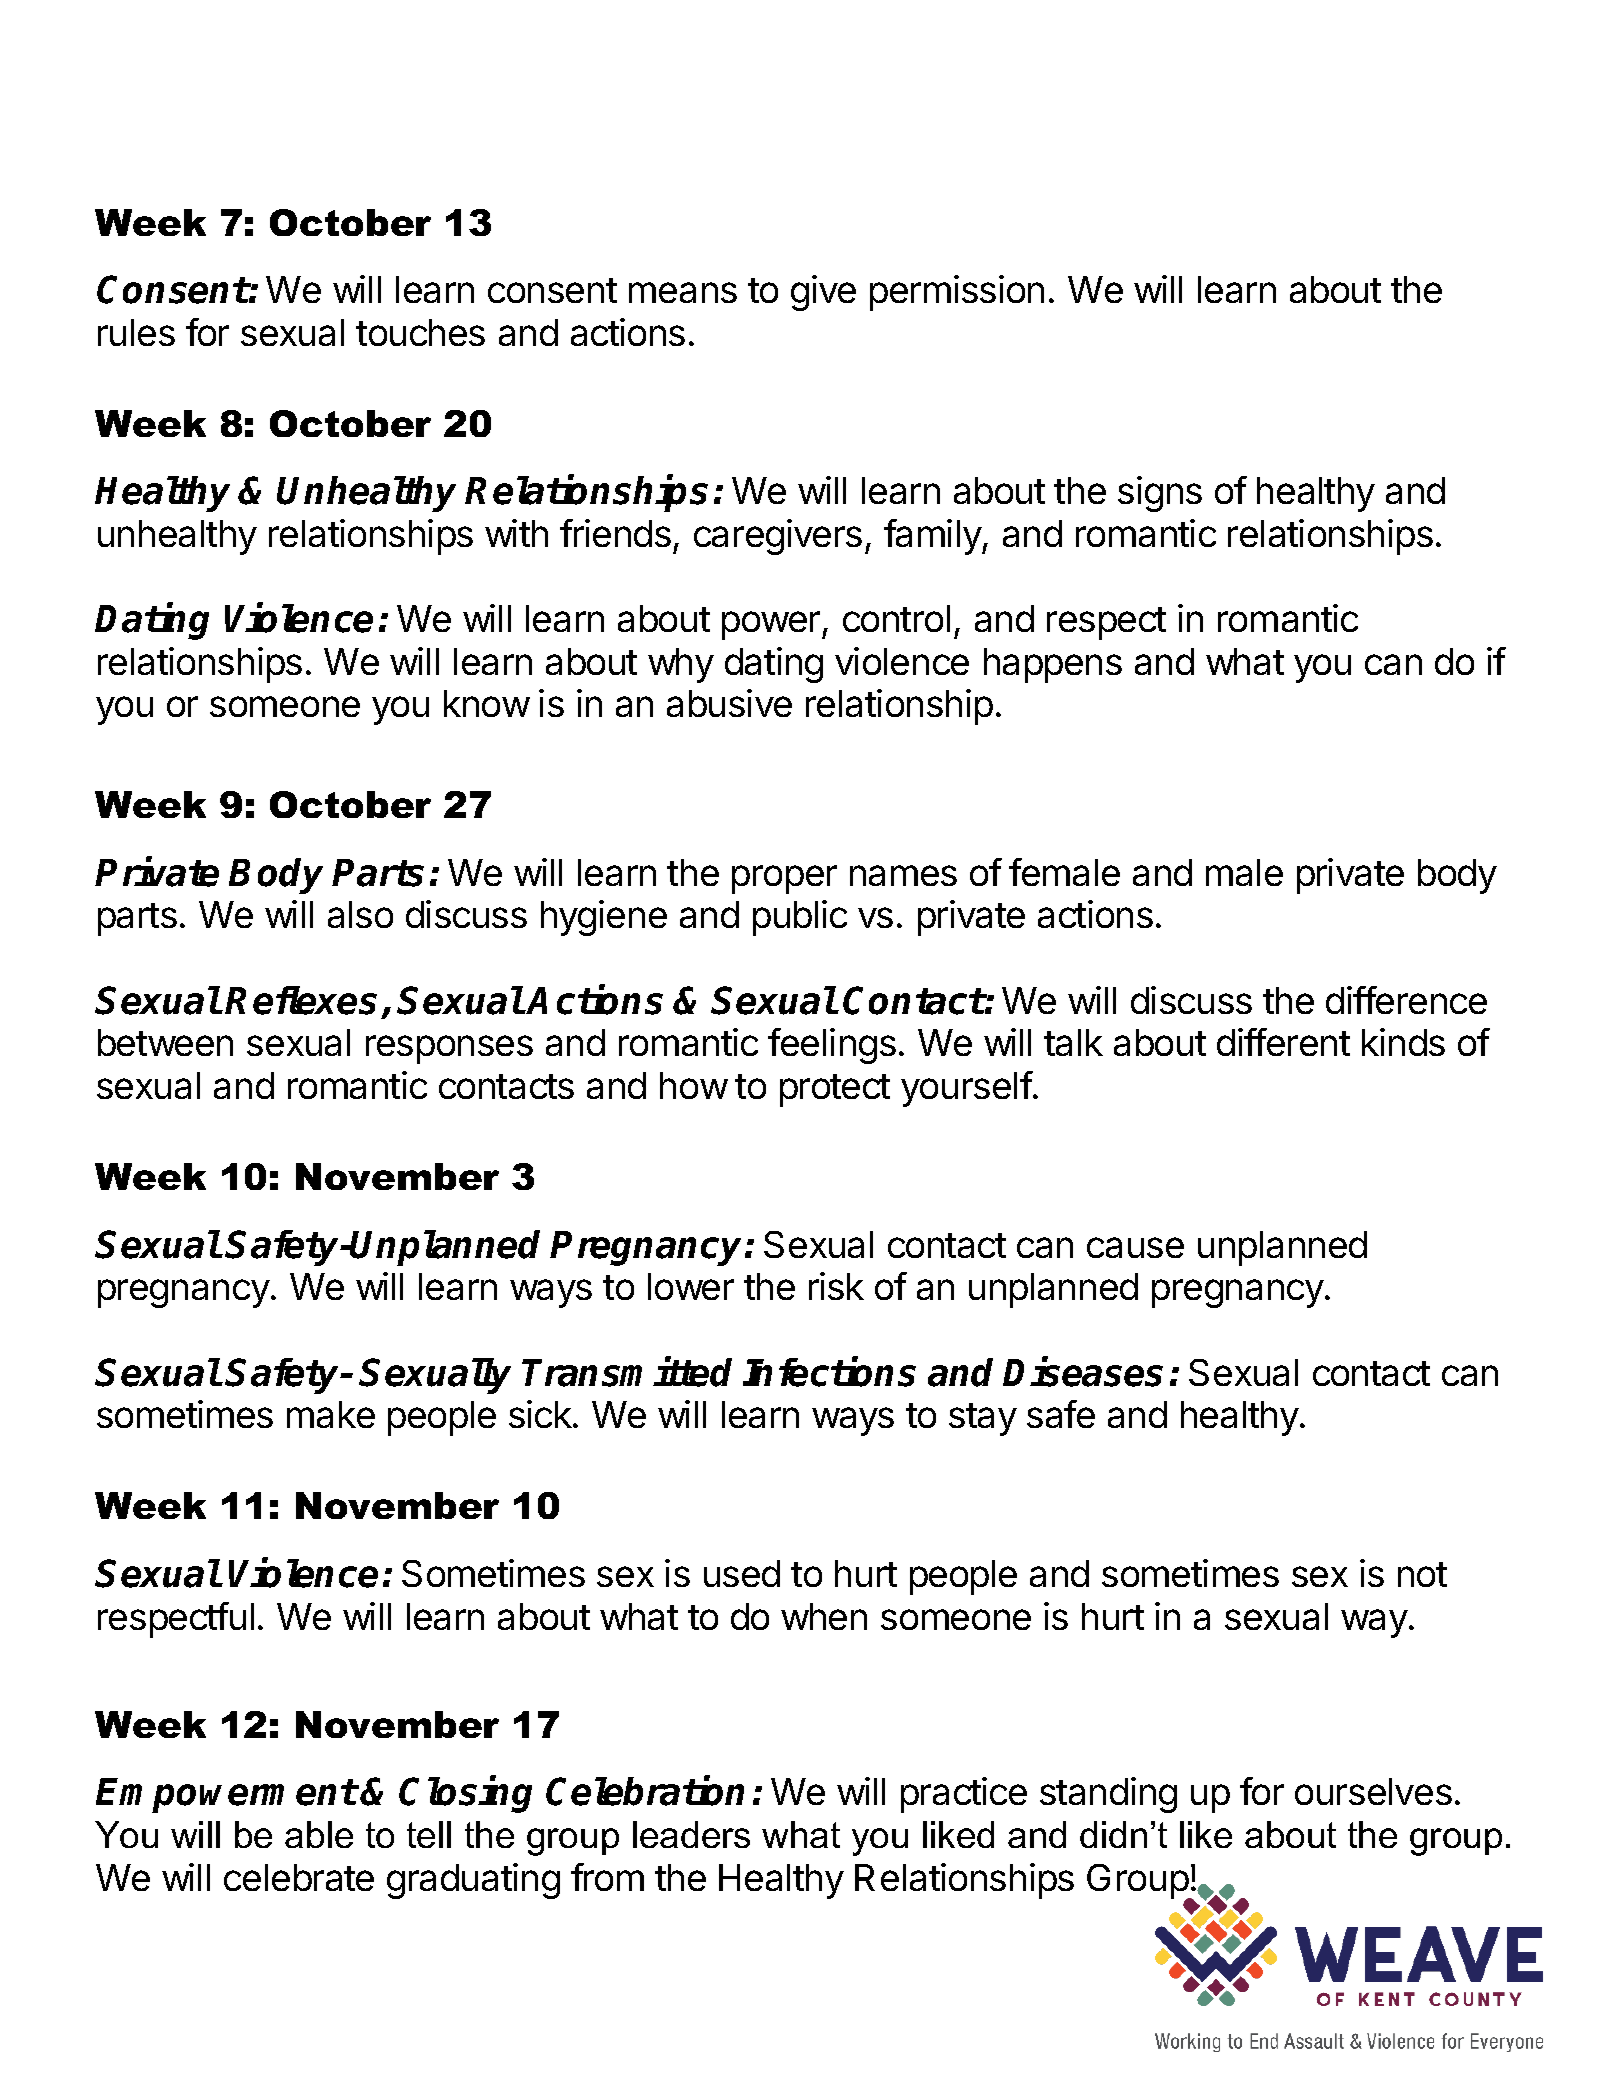 This image has height=2097, width=1620. What do you see at coordinates (319, 1834) in the image?
I see `able` at bounding box center [319, 1834].
